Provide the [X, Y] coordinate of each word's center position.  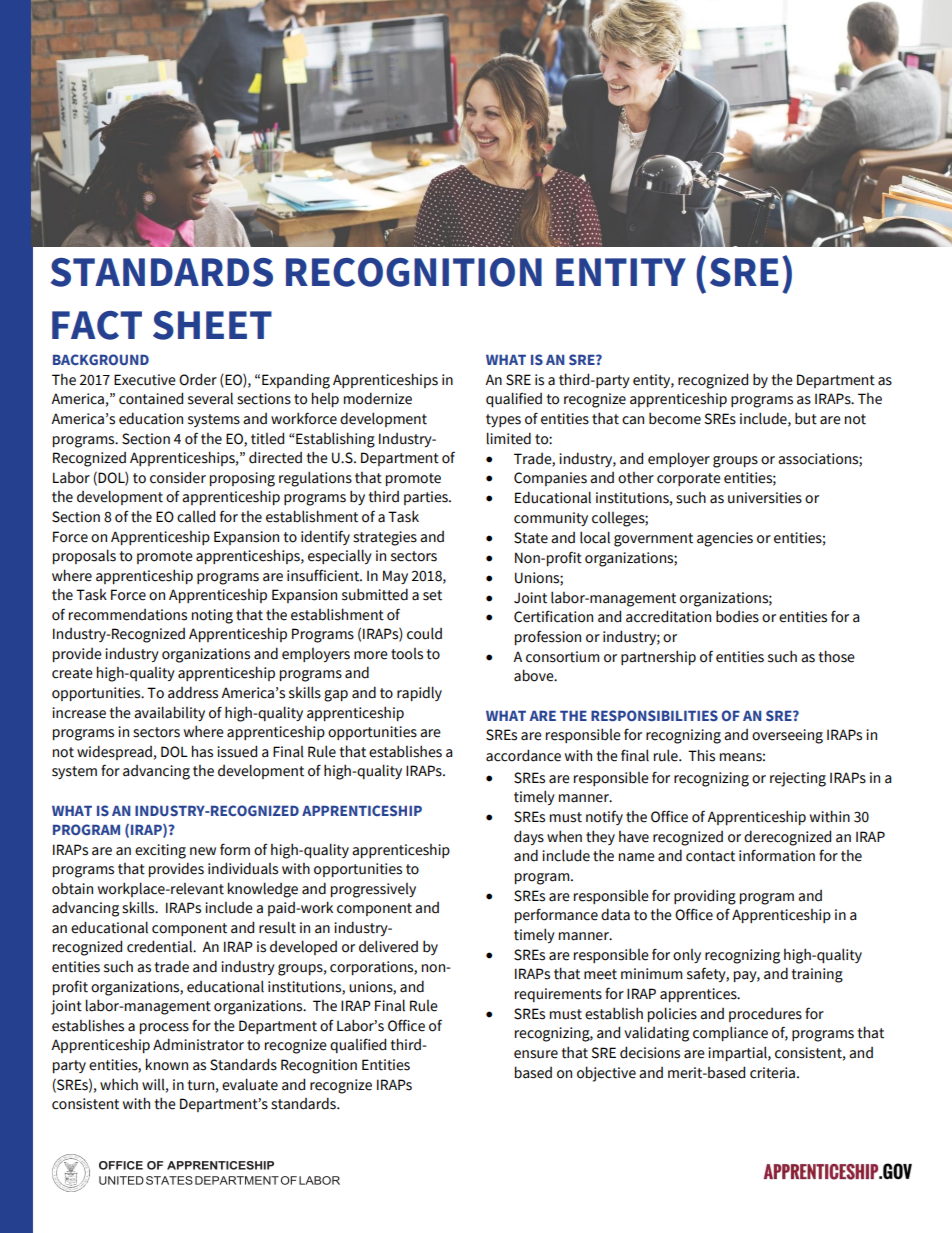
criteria [772, 1073]
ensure [536, 1054]
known [167, 1064]
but [806, 418]
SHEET [212, 325]
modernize [378, 398]
